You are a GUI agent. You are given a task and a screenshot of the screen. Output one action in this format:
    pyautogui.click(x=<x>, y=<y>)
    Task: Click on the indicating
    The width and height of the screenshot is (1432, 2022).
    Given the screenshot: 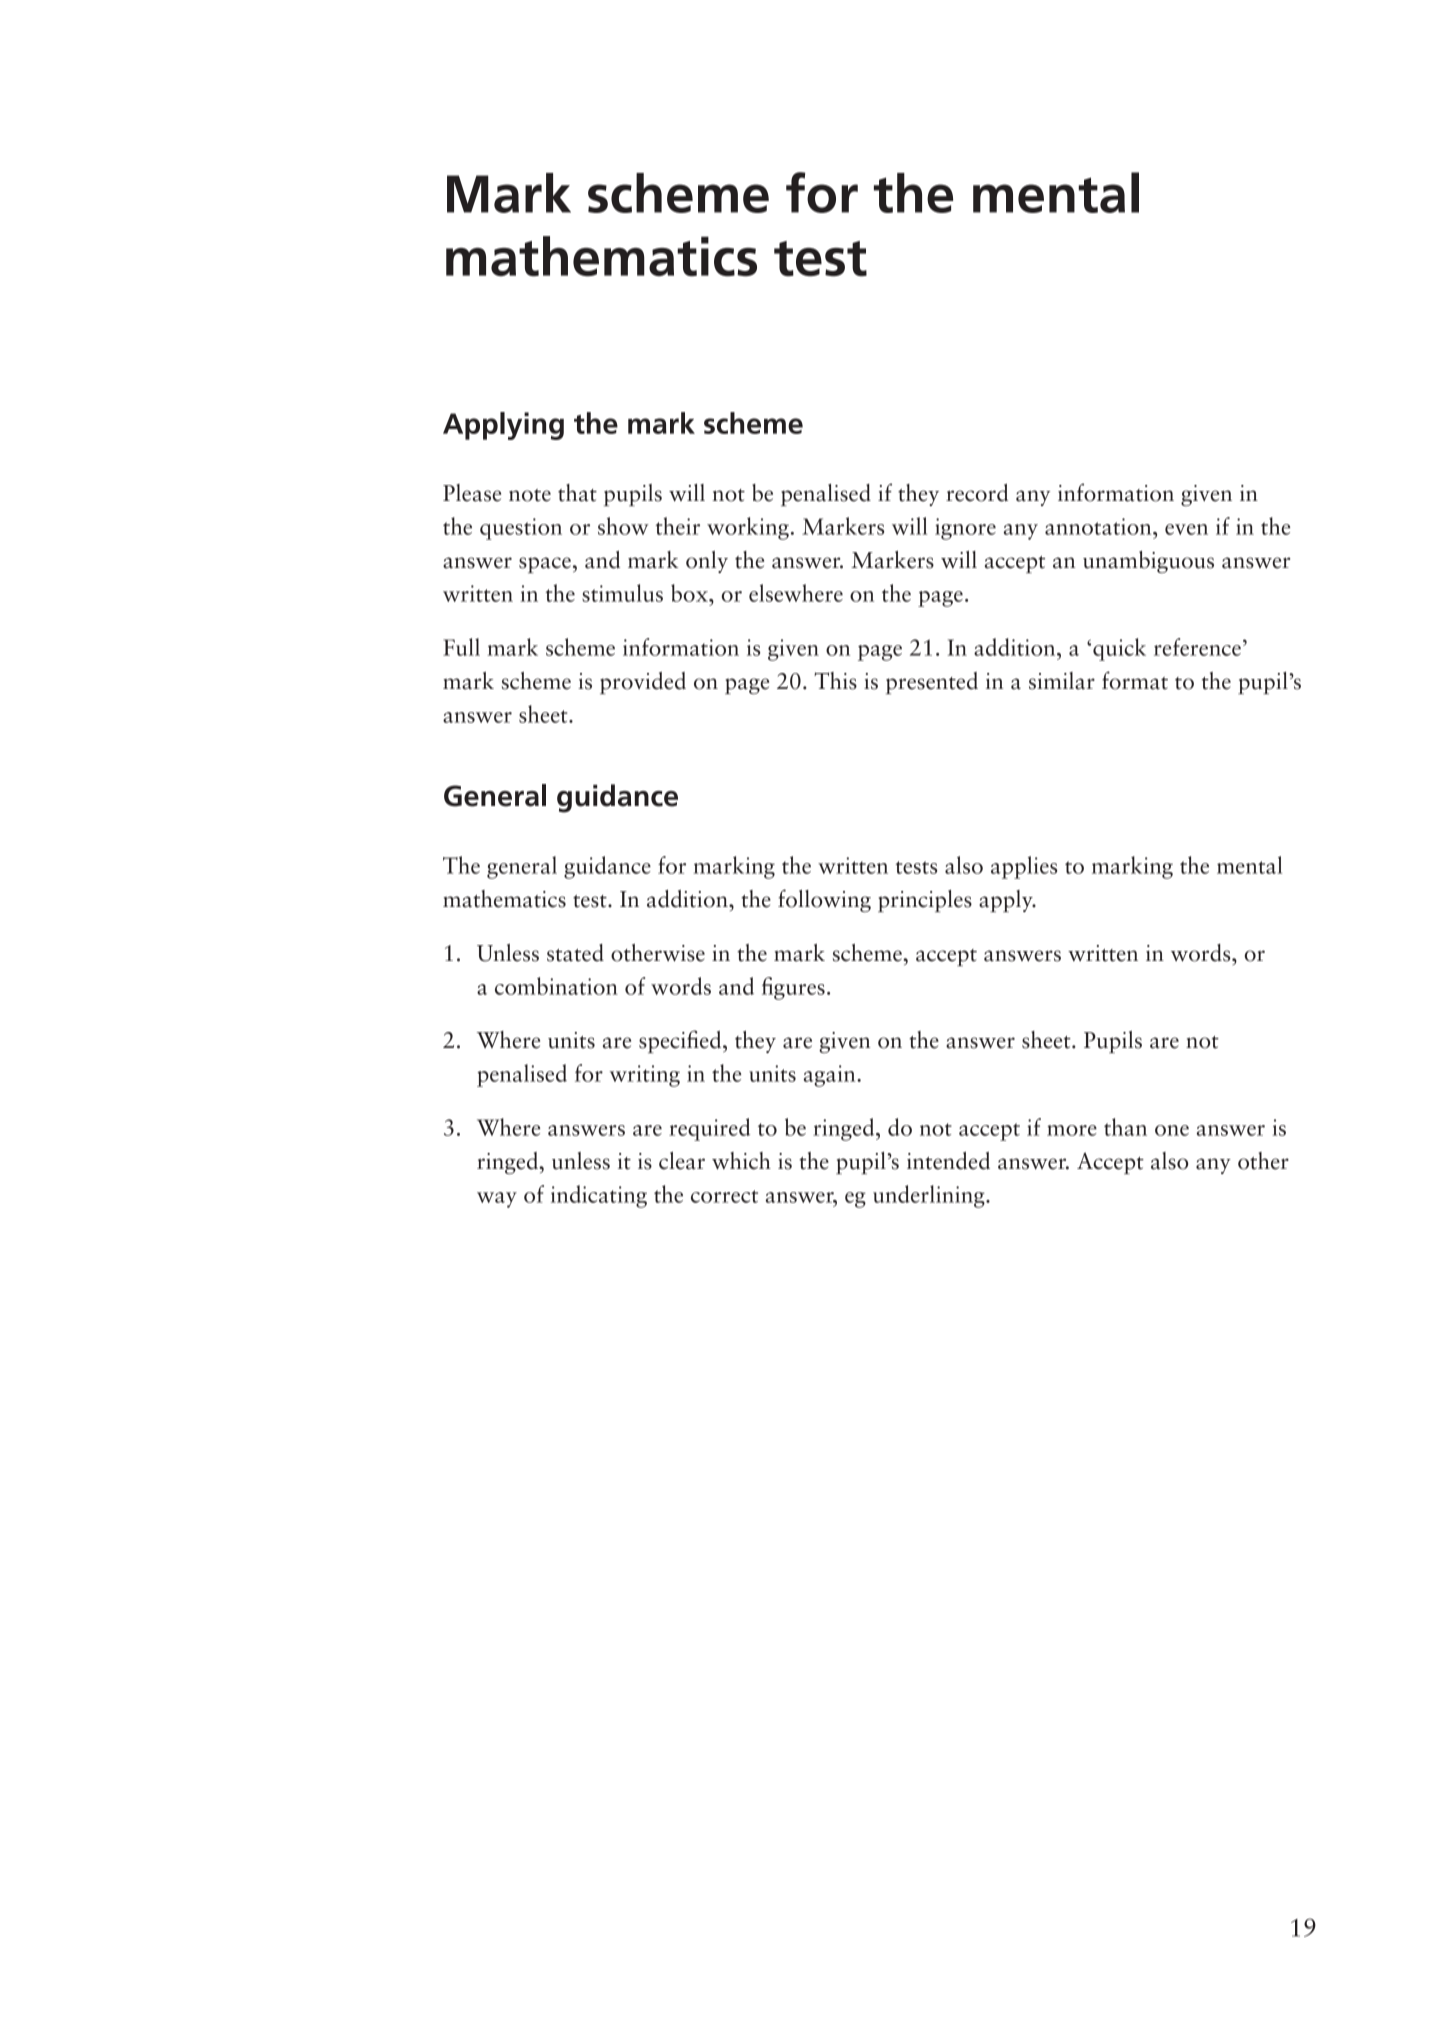 What is the action you would take?
    pyautogui.click(x=599, y=1196)
